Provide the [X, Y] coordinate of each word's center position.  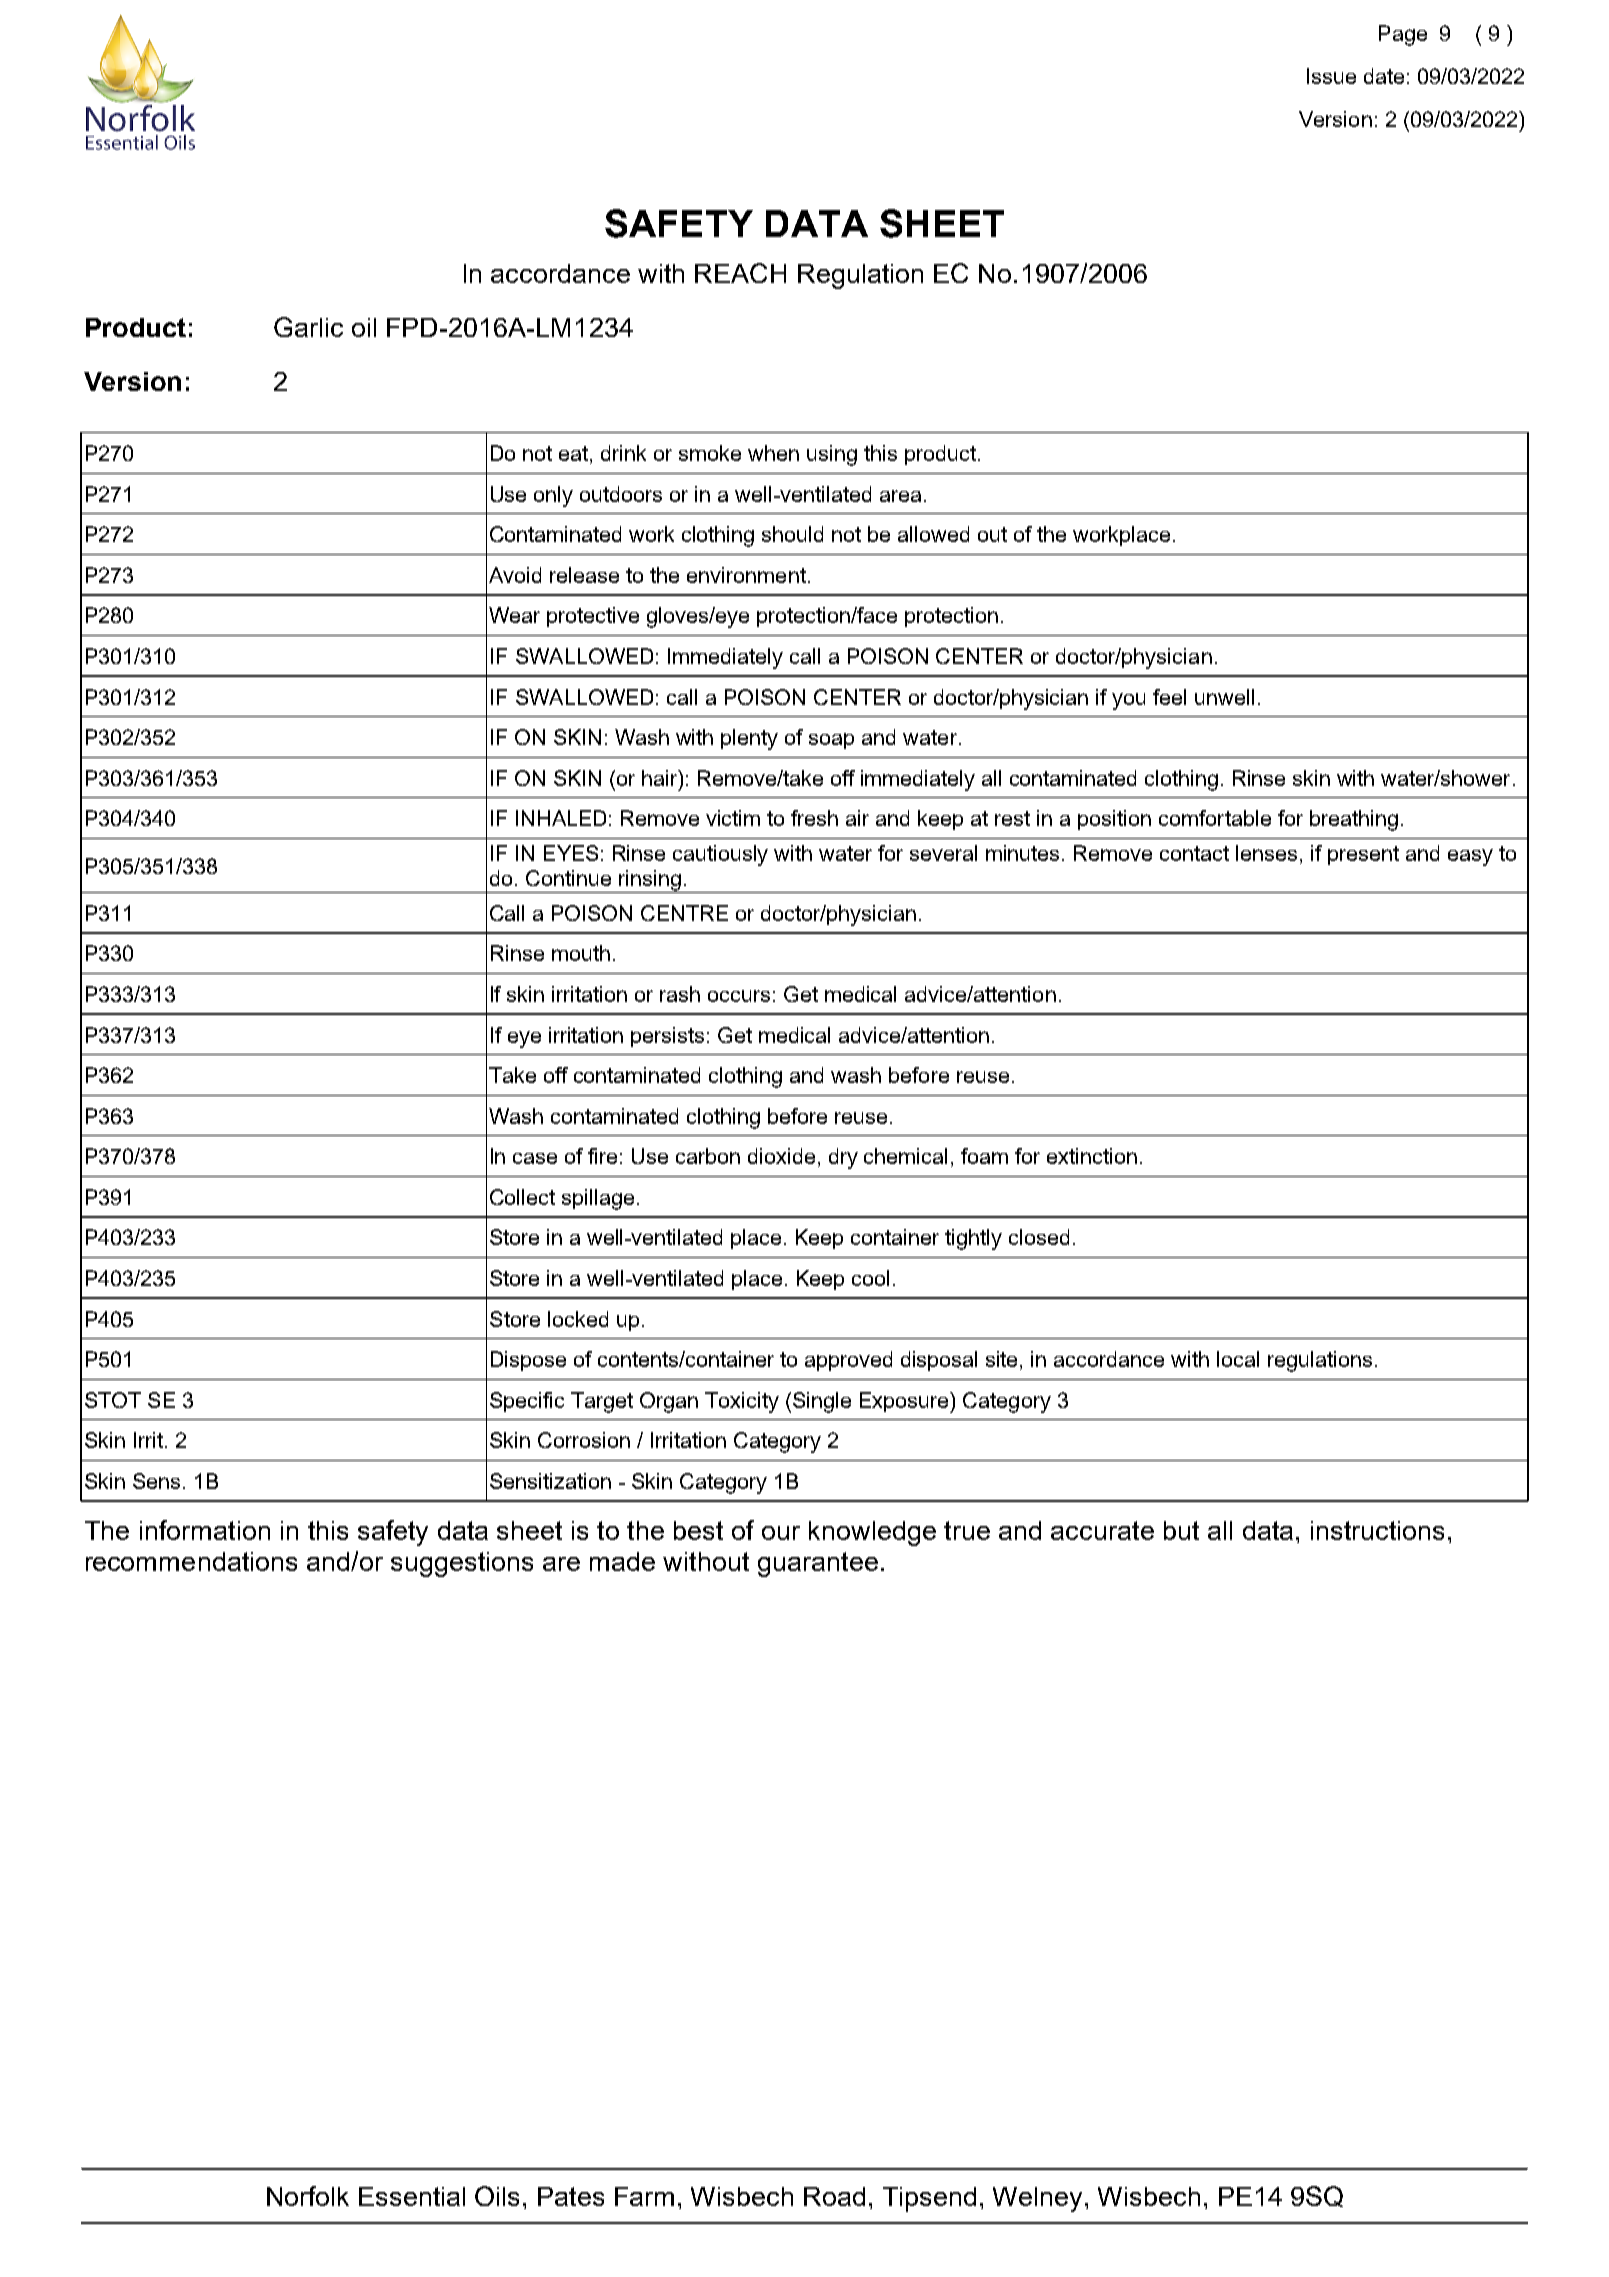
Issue [1331, 76]
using [832, 455]
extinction [1092, 1156]
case [535, 1158]
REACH [740, 273]
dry [843, 1158]
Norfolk [308, 2196]
